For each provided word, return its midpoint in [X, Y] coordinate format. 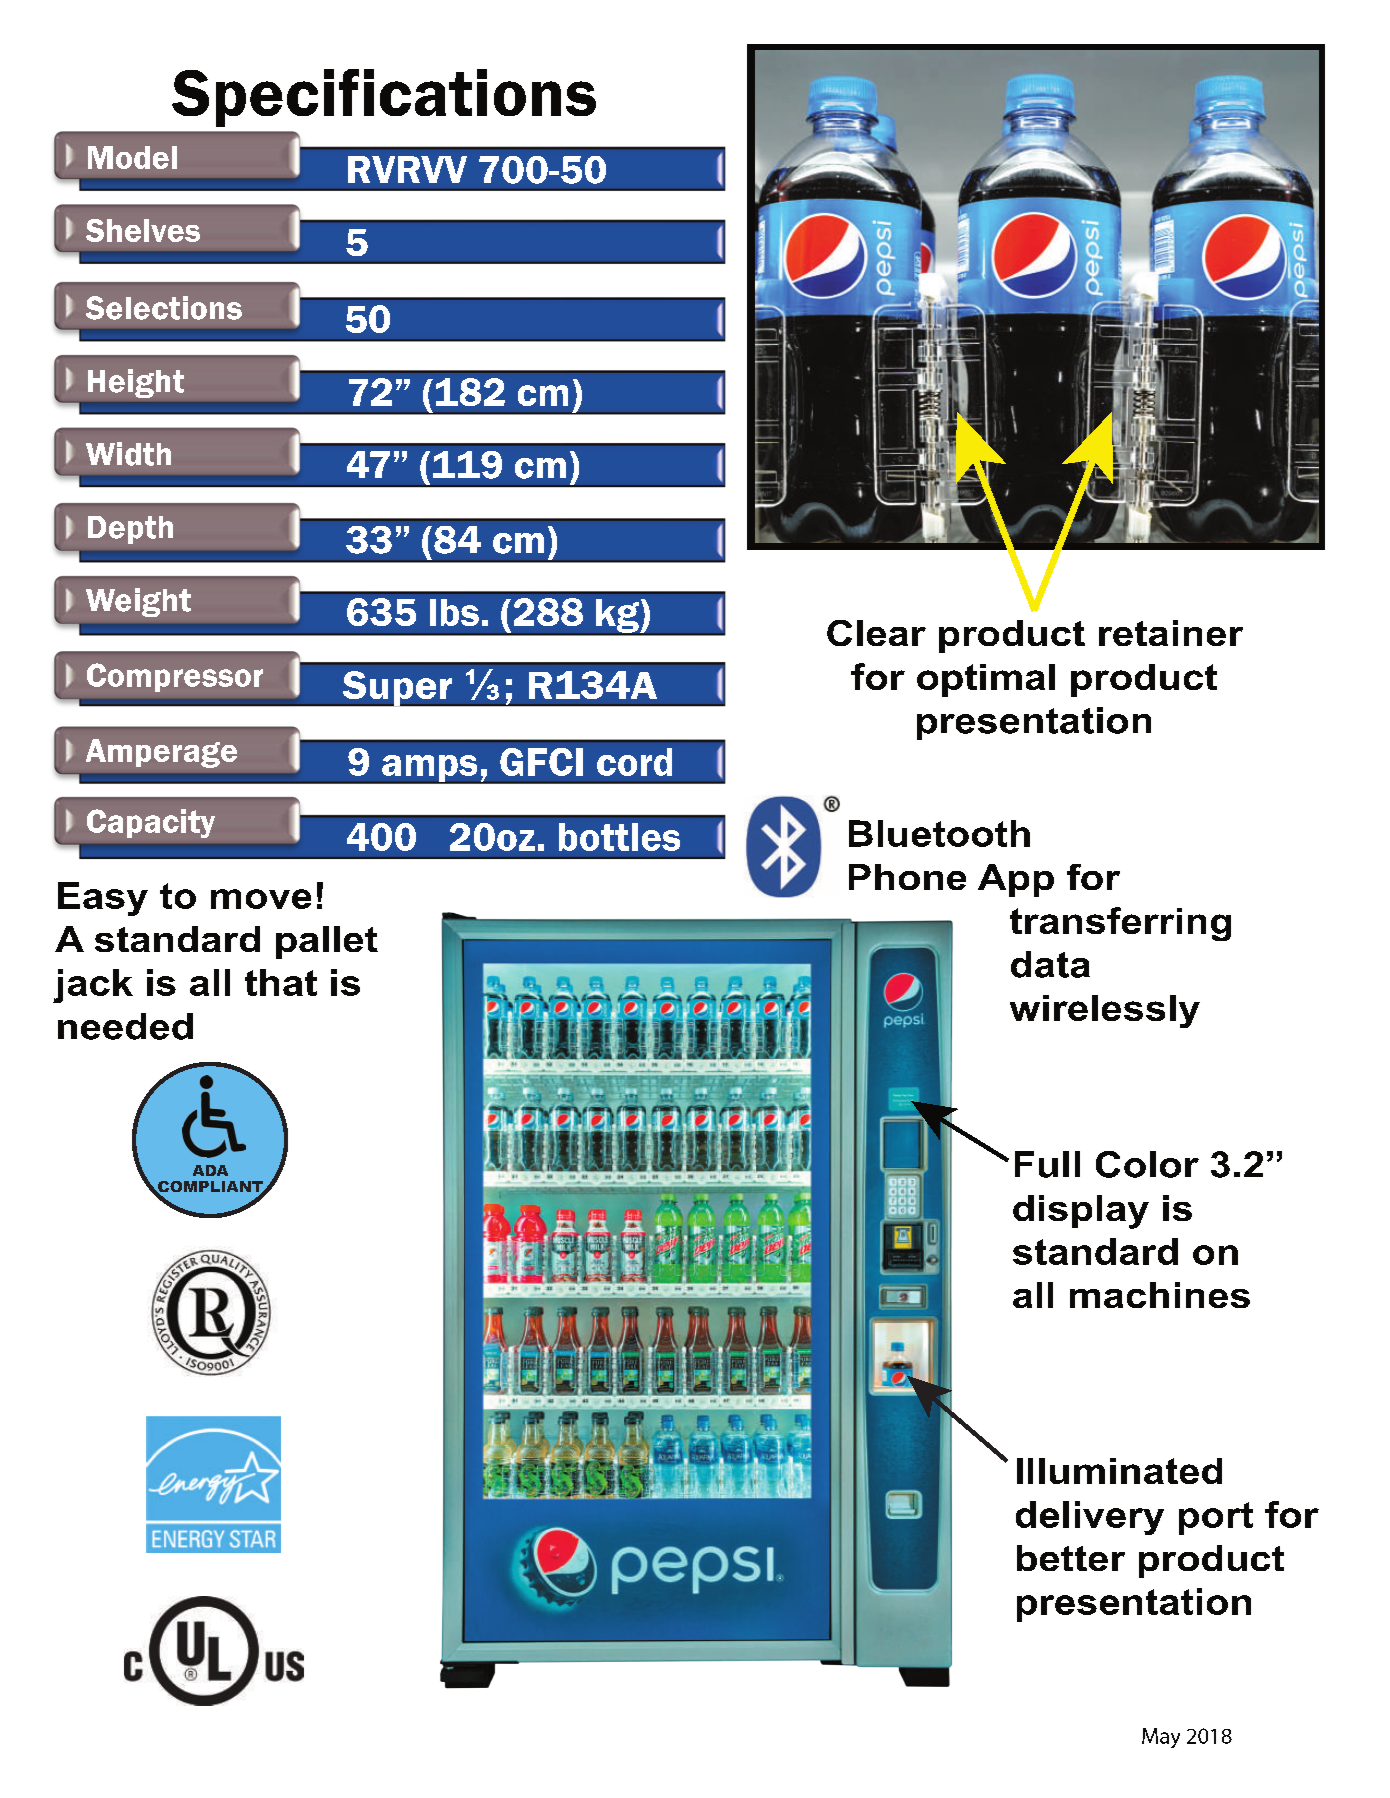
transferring [1120, 924]
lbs [454, 612]
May [1161, 1738]
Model [132, 157]
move [261, 899]
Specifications [384, 98]
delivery [1090, 1518]
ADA [210, 1170]
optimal [986, 680]
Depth [130, 530]
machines [1160, 1295]
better [1071, 1558]
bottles [619, 837]
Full [1047, 1164]
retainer [1171, 633]
